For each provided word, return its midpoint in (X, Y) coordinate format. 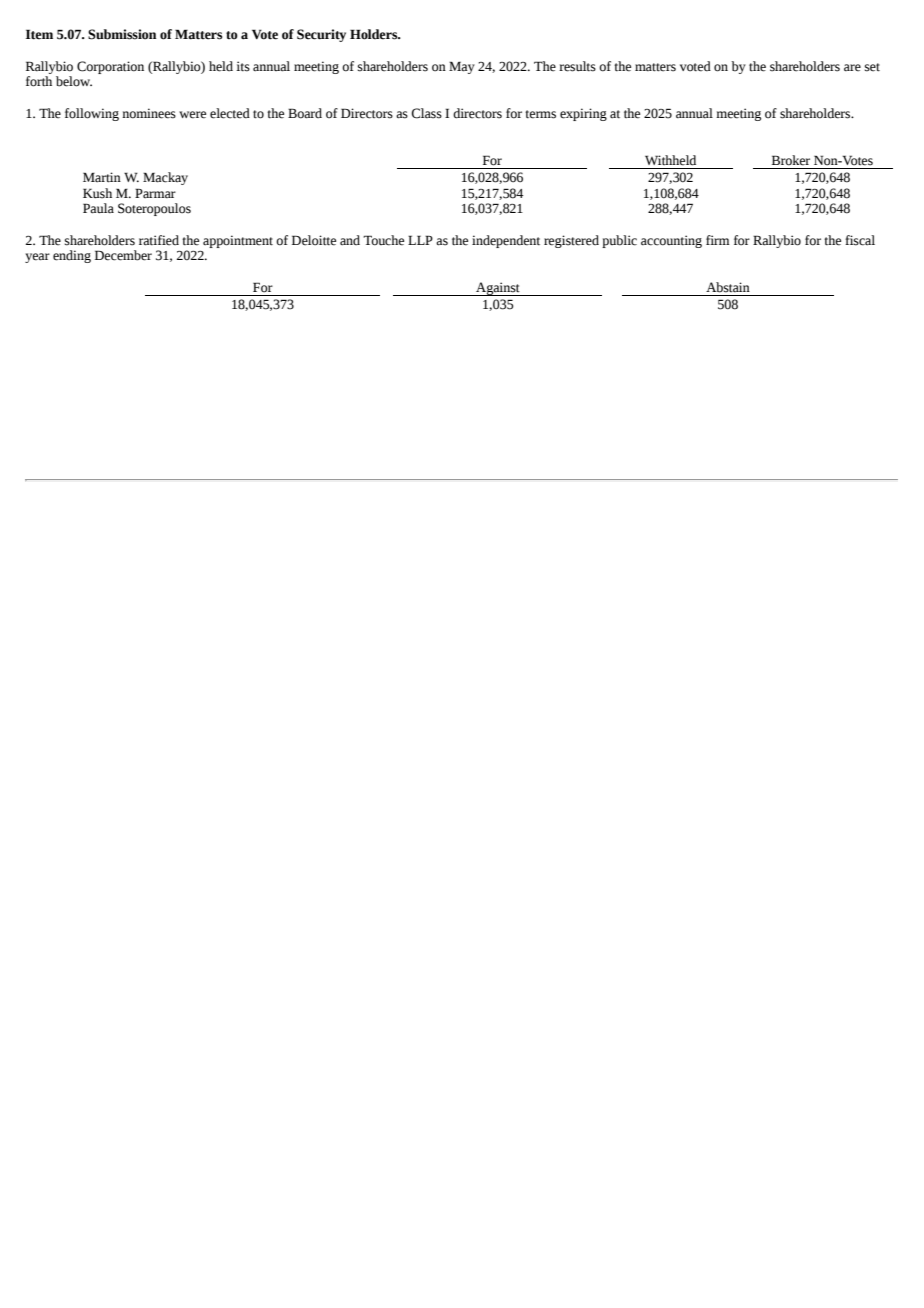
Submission (122, 34)
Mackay (165, 178)
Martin (102, 177)
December (123, 255)
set (872, 67)
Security (321, 35)
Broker (791, 160)
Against (498, 289)
